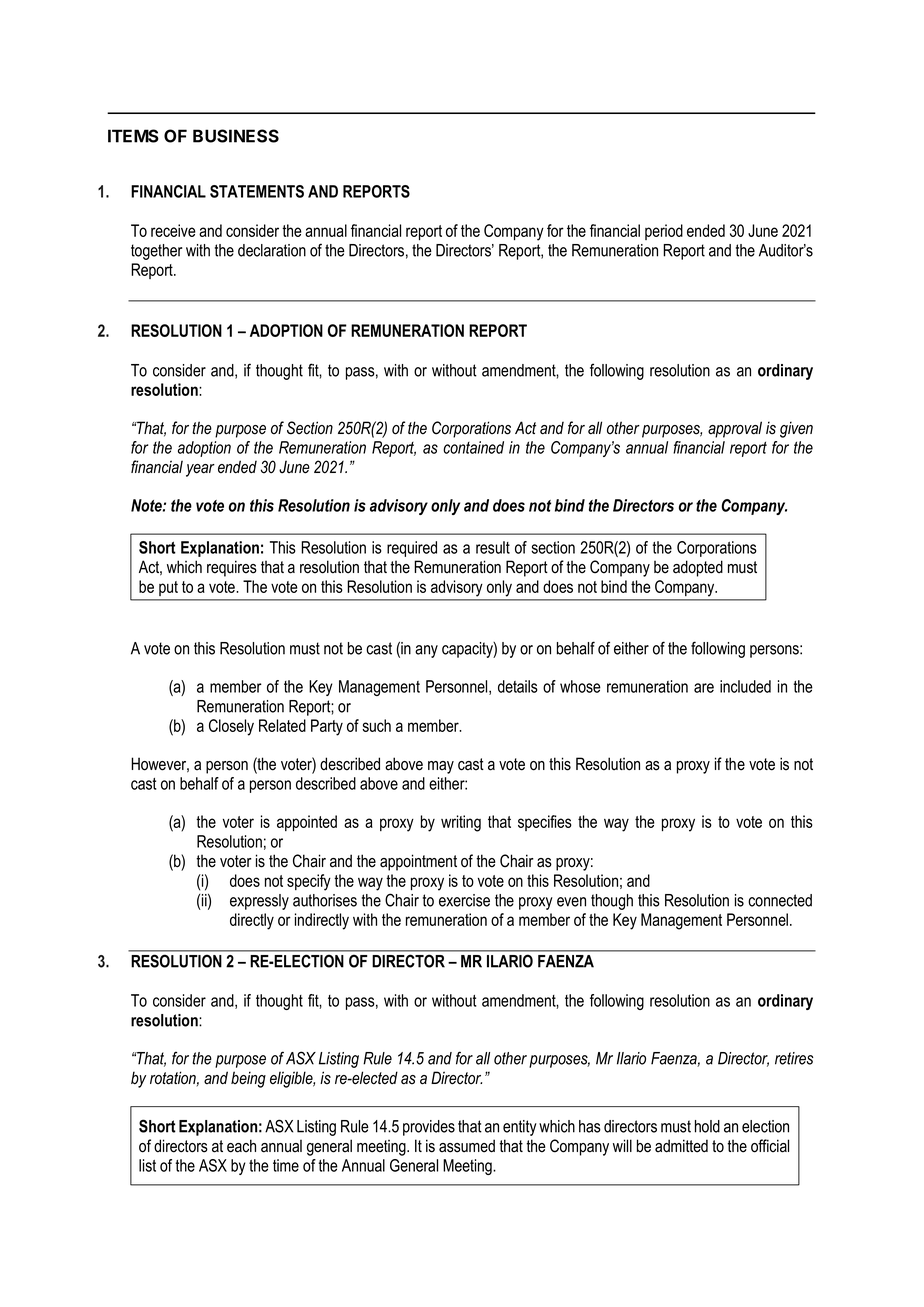  Describe the element at coordinates (467, 1146) in the screenshot. I see `assumed` at that location.
